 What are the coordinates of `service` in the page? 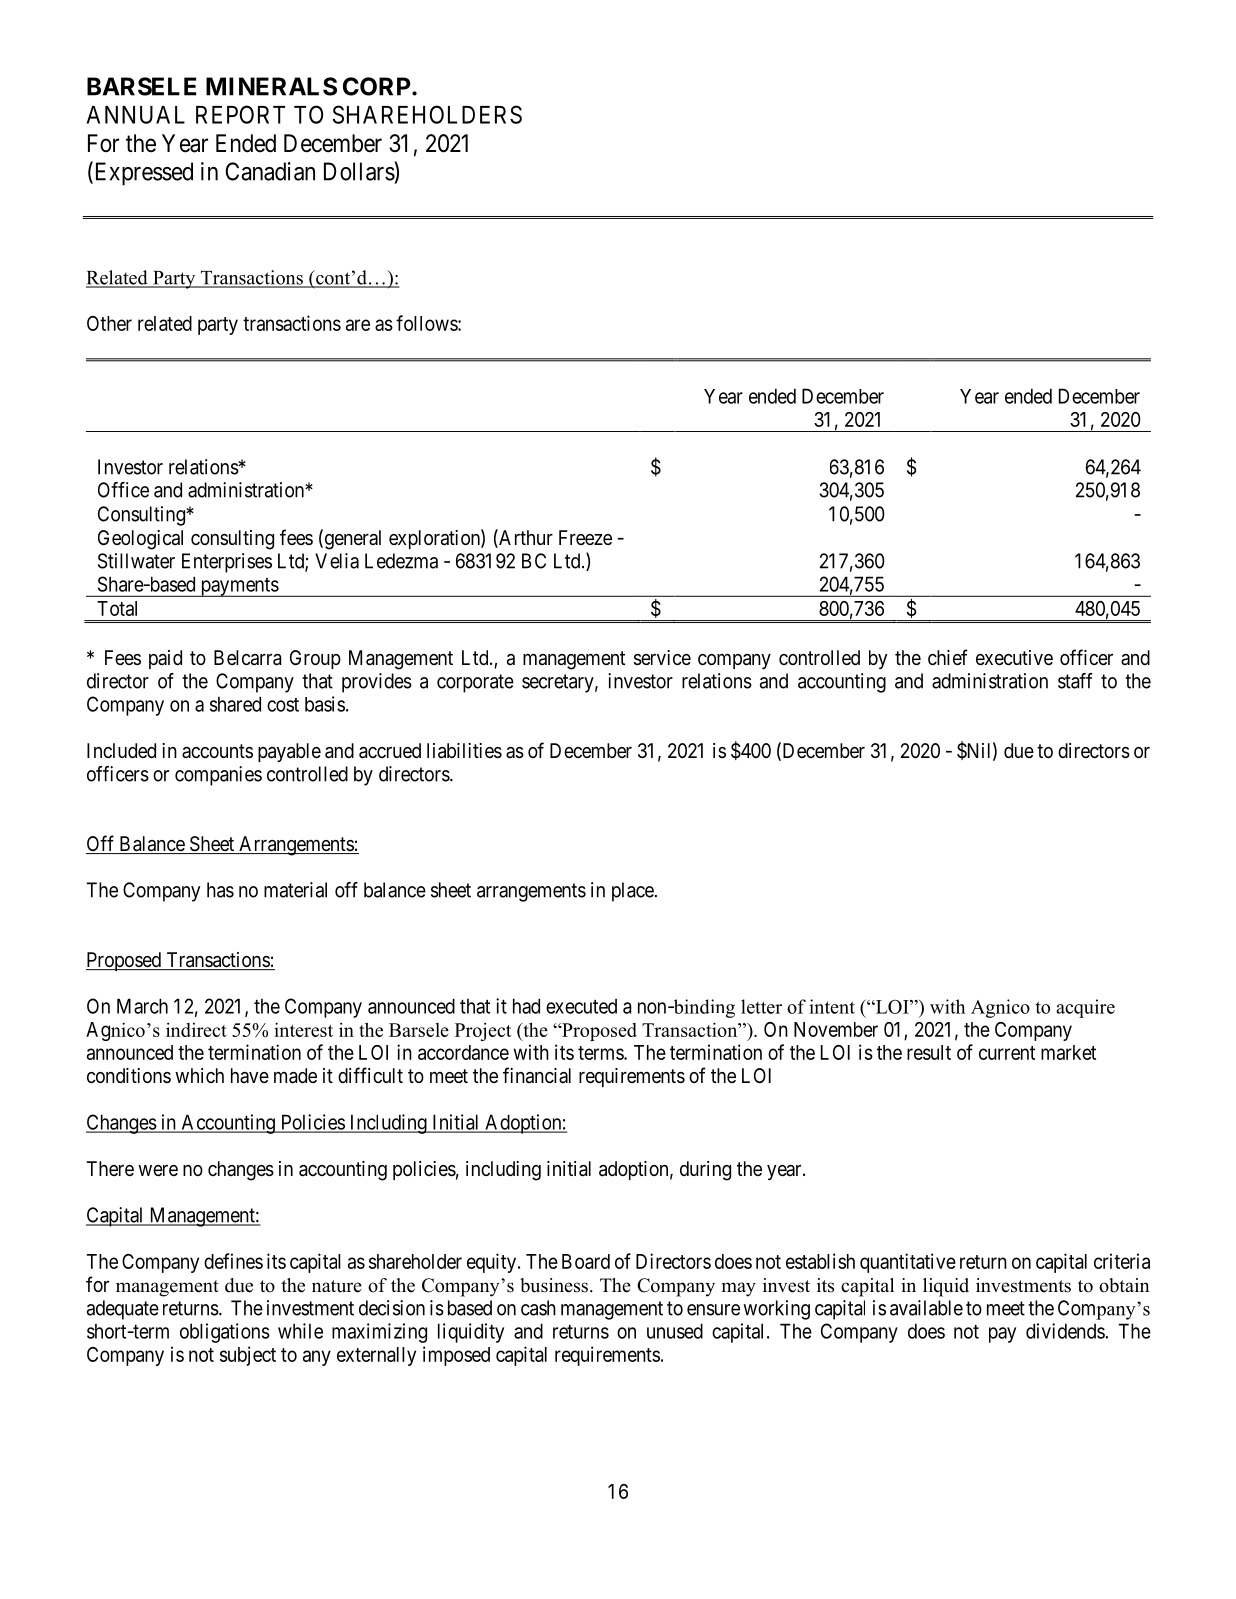 It's located at (662, 658).
